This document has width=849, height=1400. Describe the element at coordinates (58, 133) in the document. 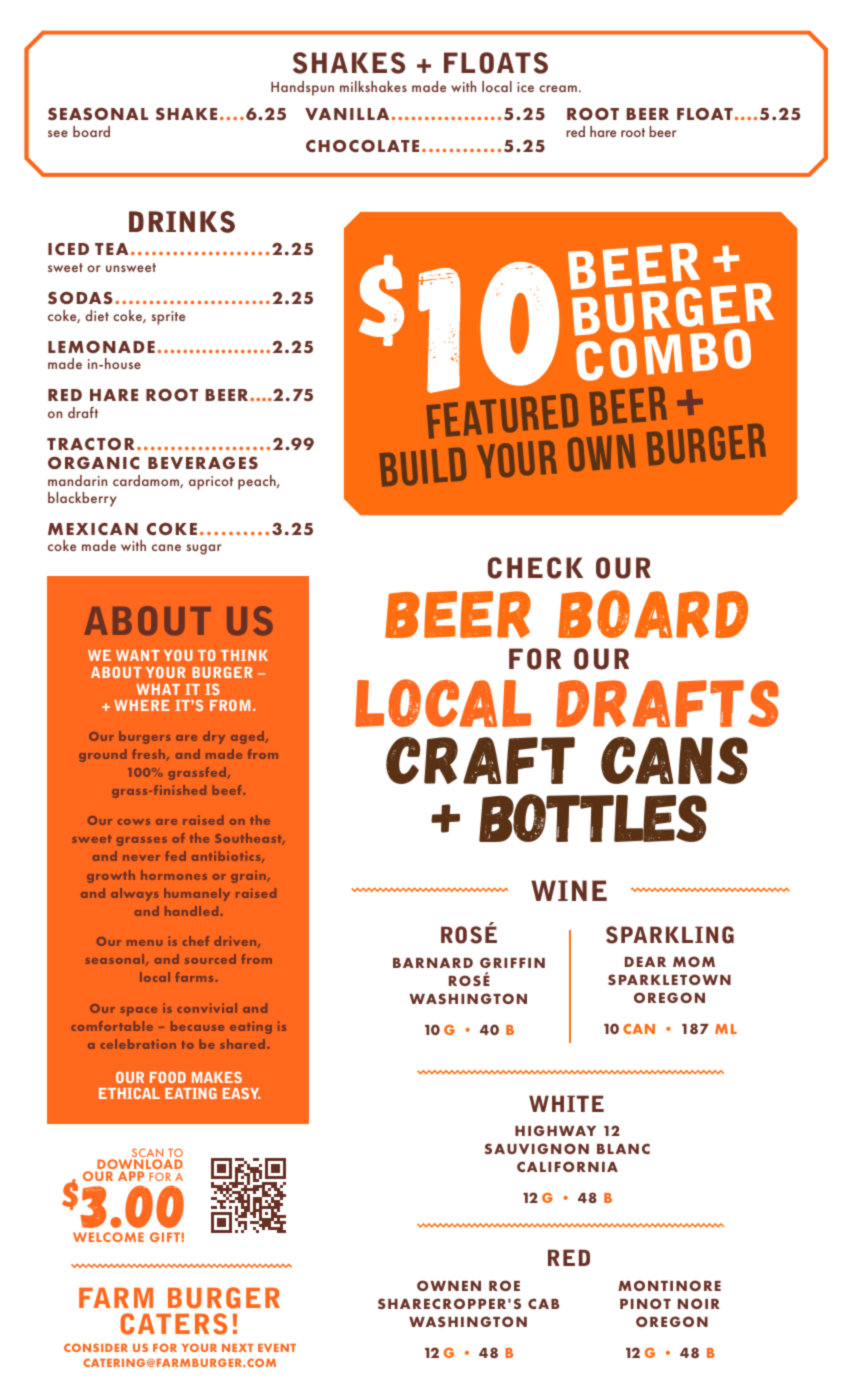

I see `see` at that location.
